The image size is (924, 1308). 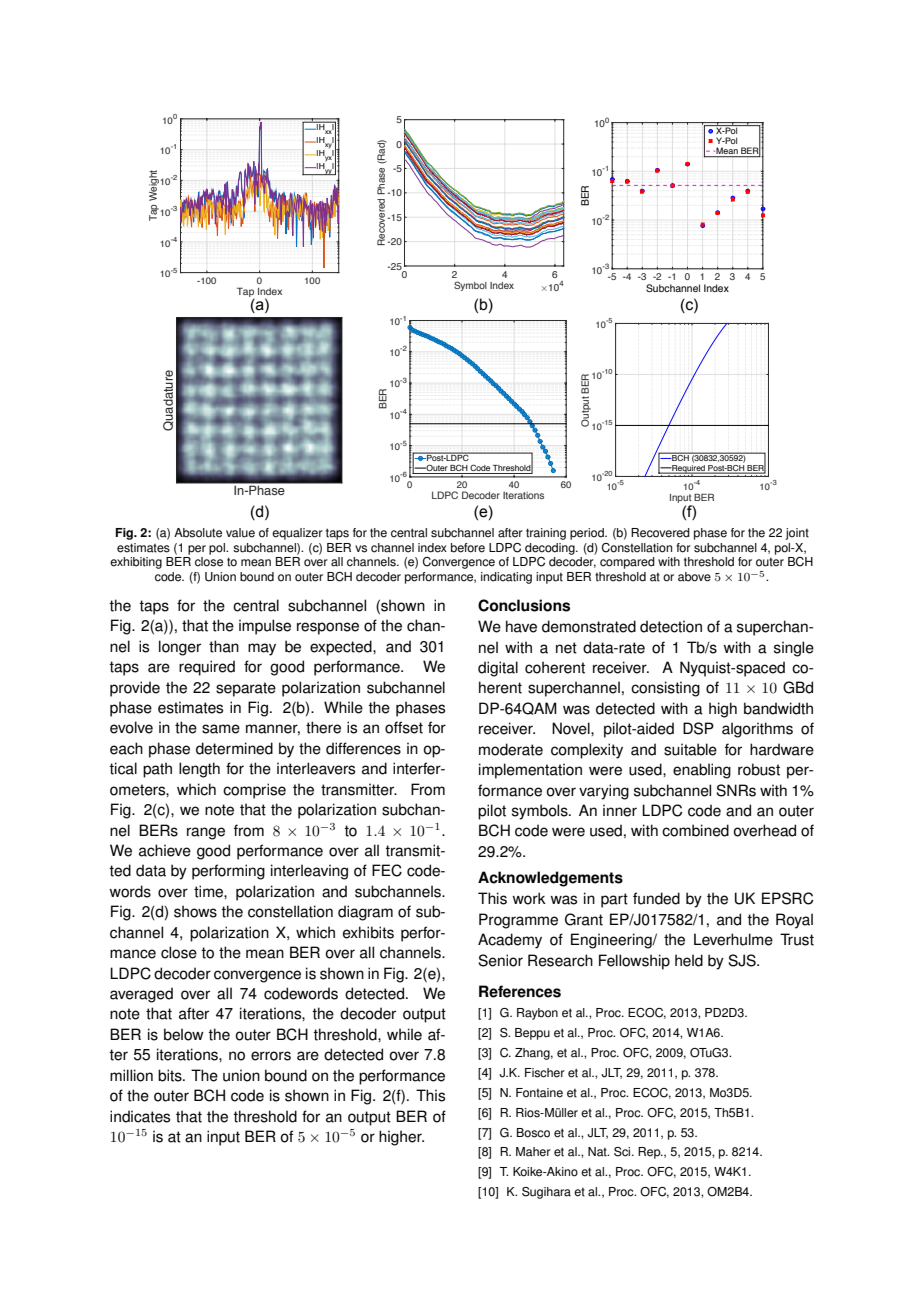 I want to click on indicates, so click(x=140, y=1116).
